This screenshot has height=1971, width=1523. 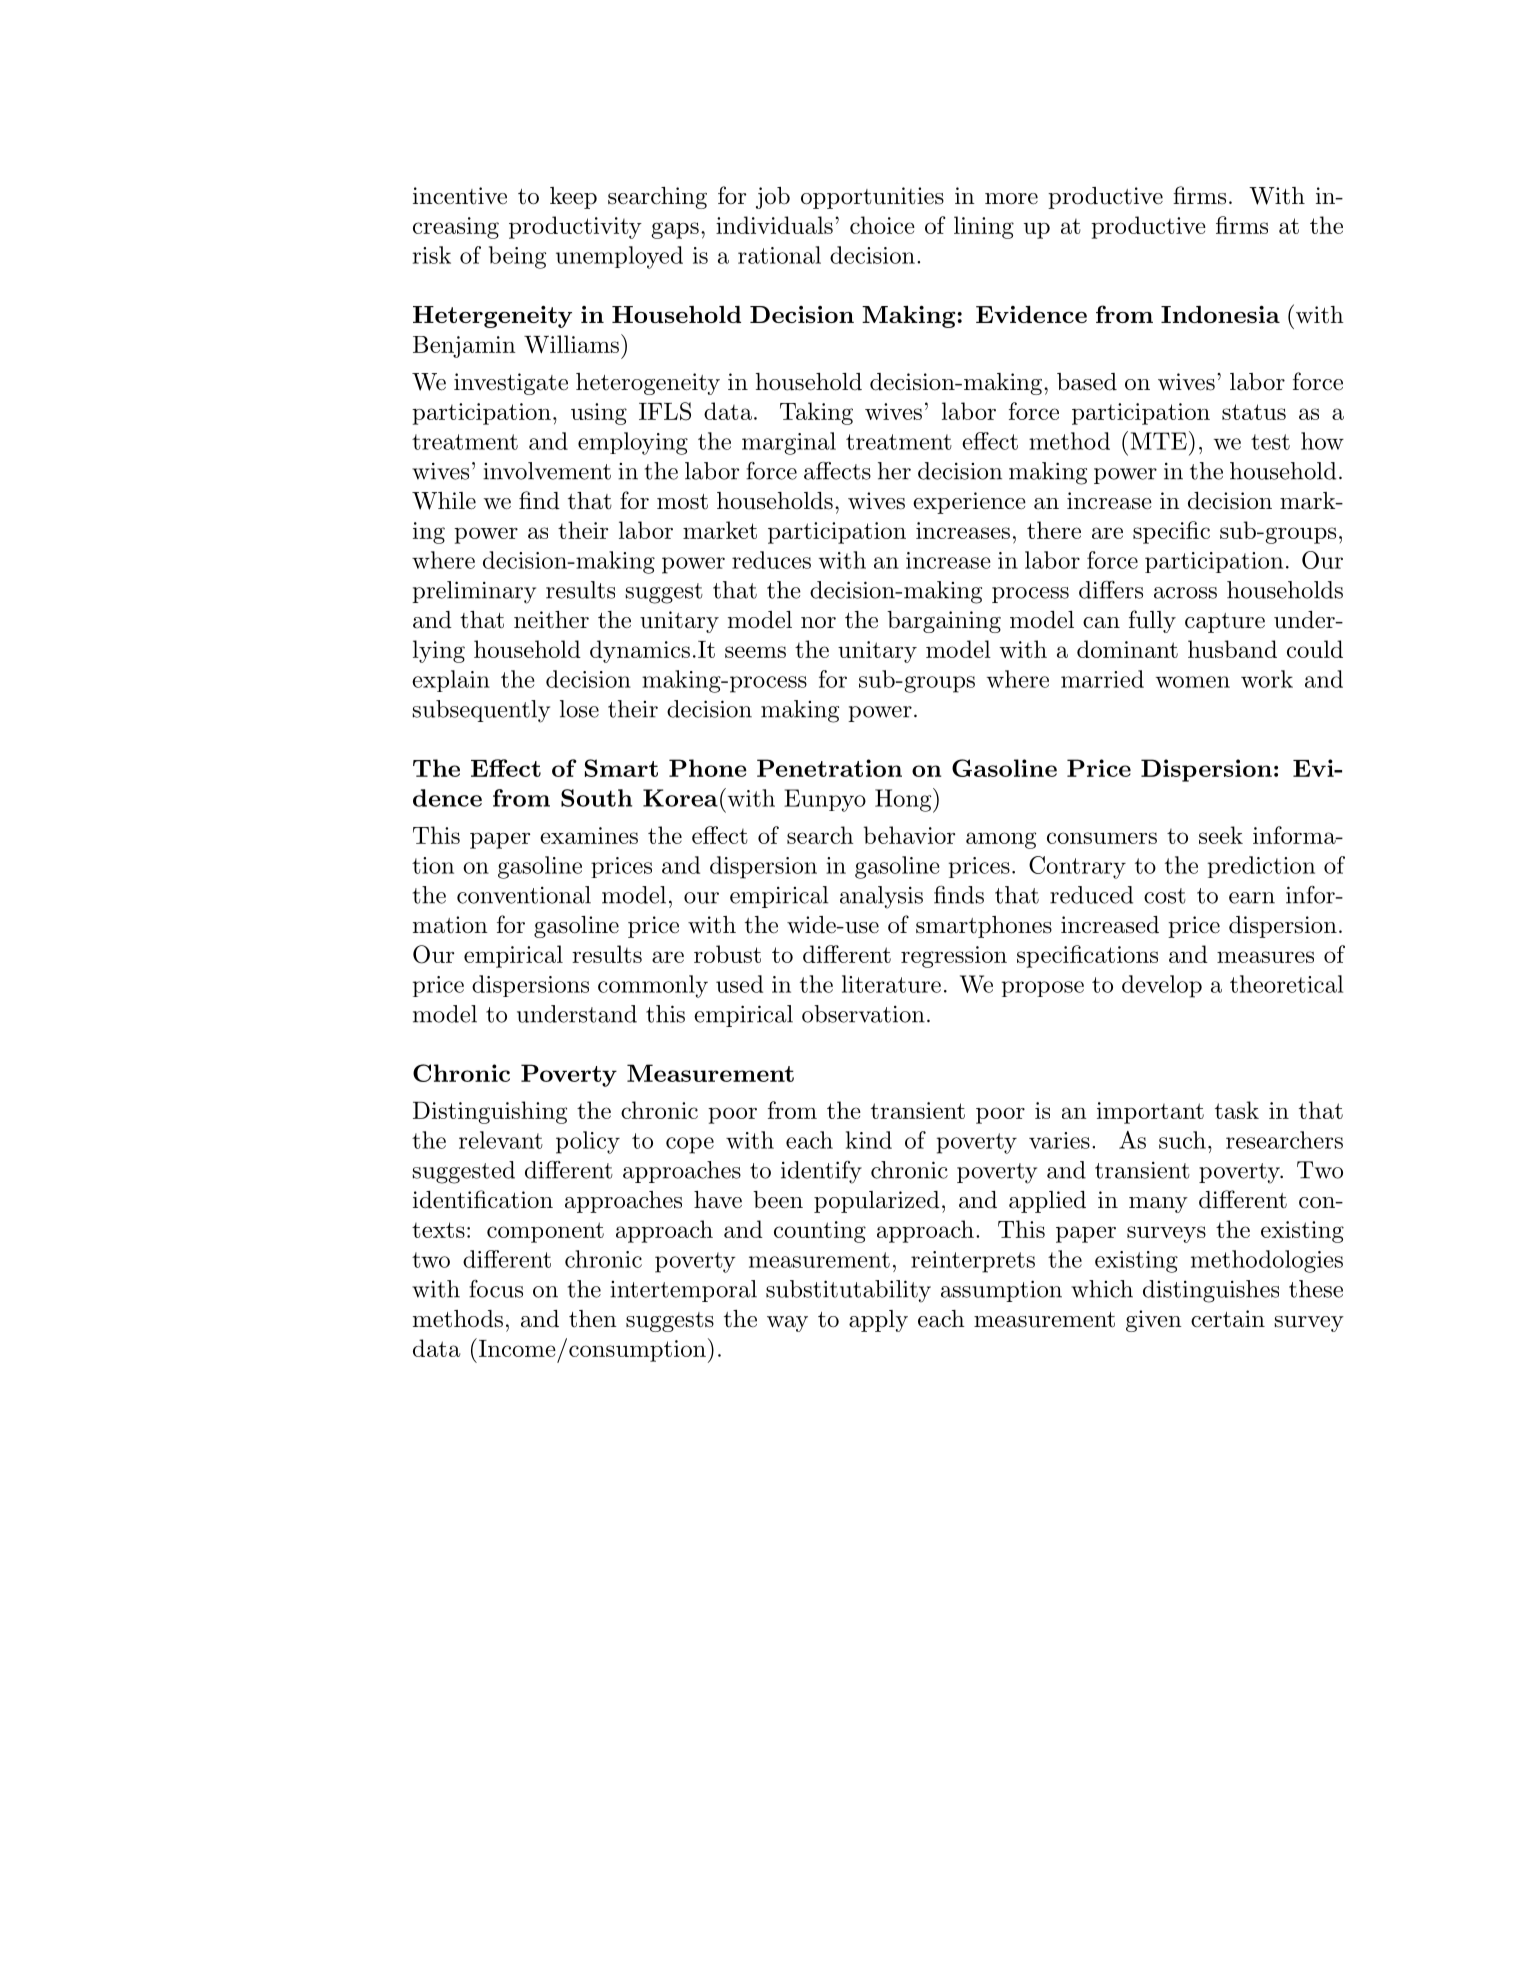 What do you see at coordinates (903, 800) in the screenshot?
I see `Hong` at bounding box center [903, 800].
